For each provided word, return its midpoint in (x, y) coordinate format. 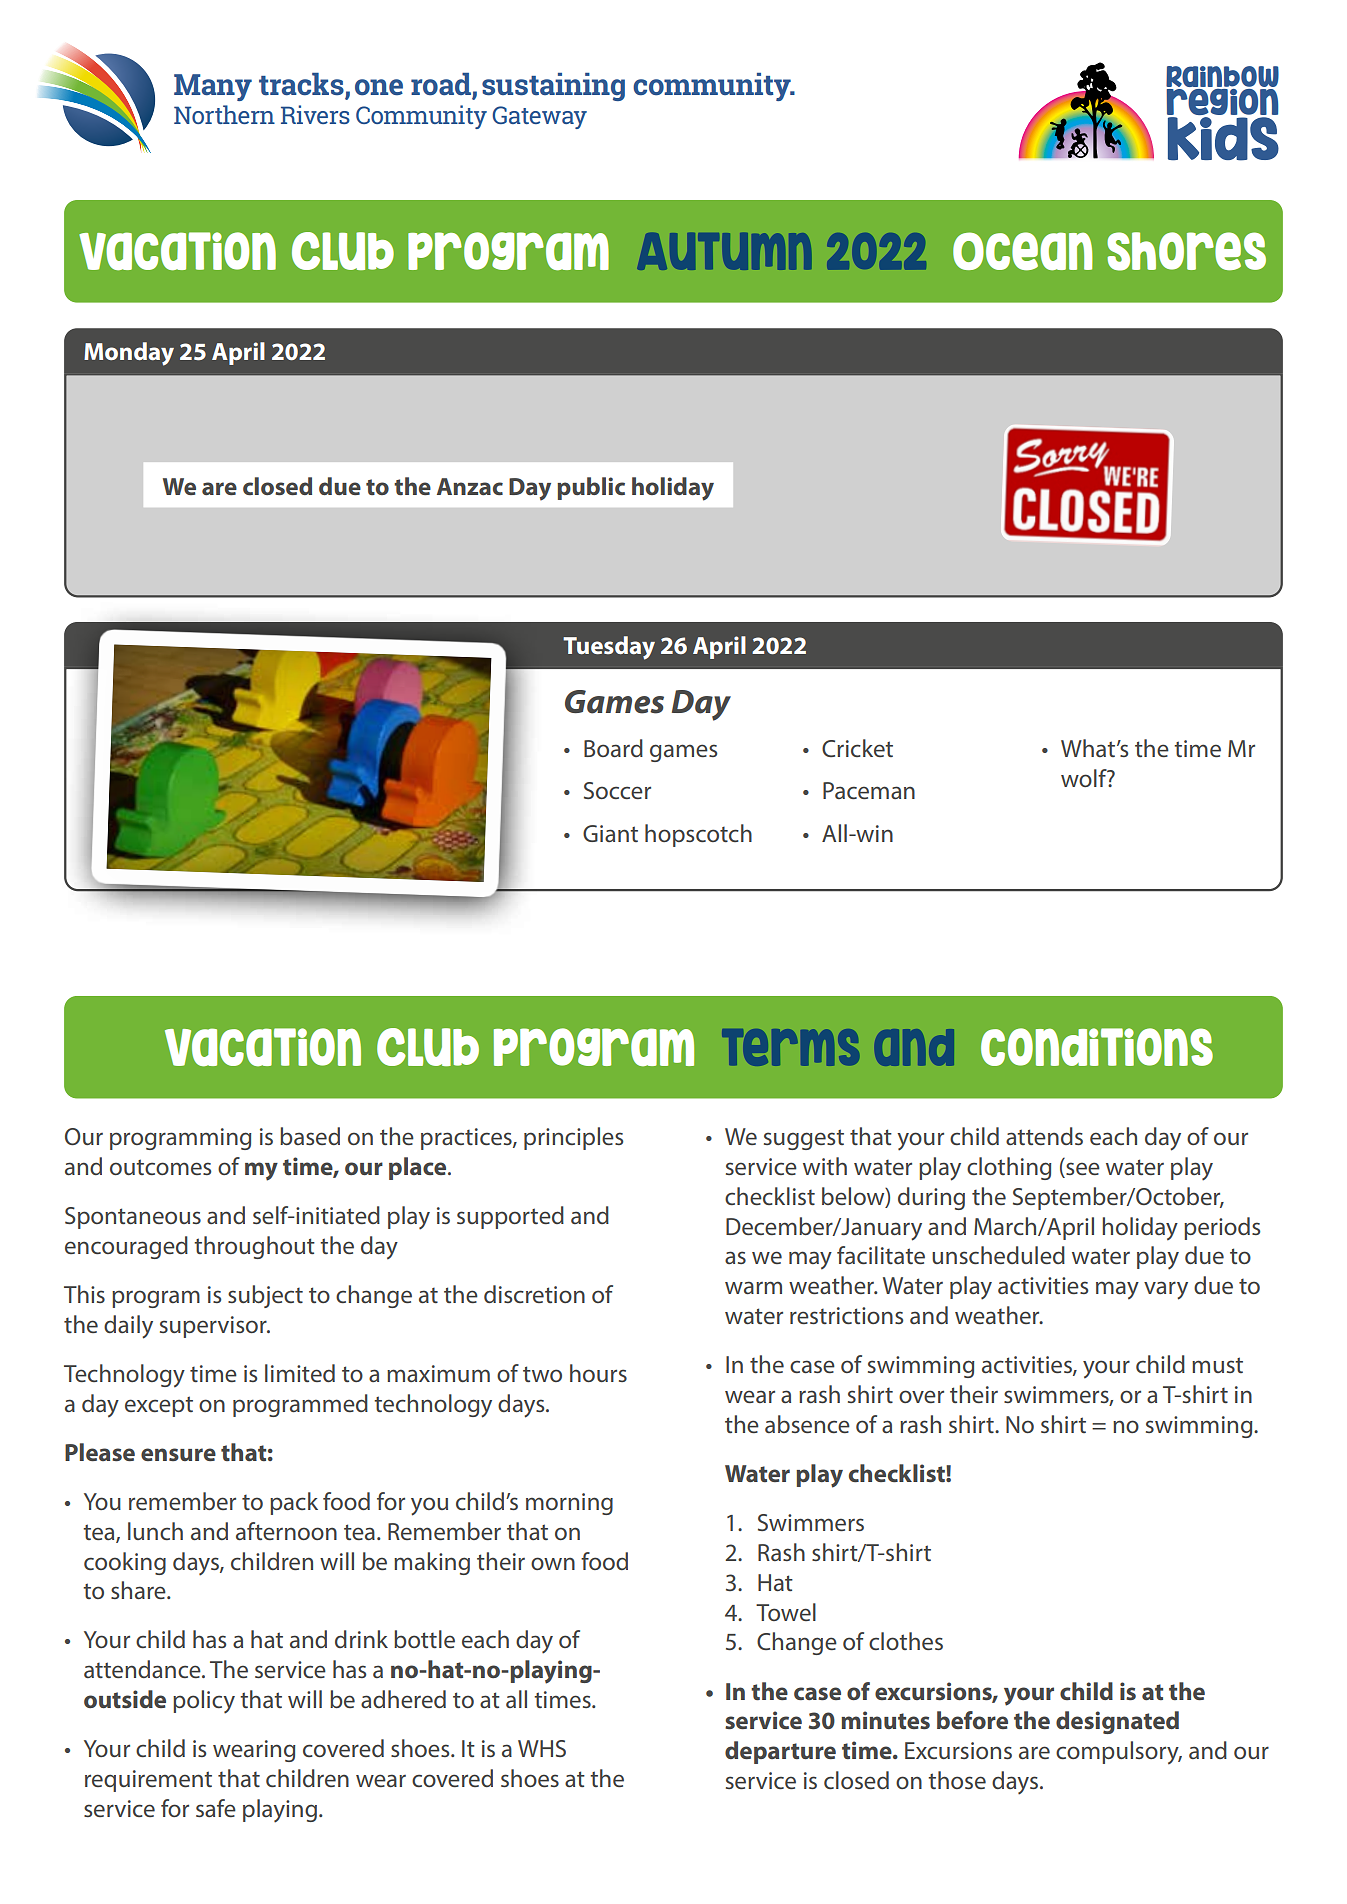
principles (573, 1138)
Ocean (1023, 251)
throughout (254, 1247)
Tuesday (609, 648)
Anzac (470, 486)
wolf (1085, 778)
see (1082, 1170)
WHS (542, 1748)
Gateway (539, 117)
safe (216, 1808)
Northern (224, 114)
